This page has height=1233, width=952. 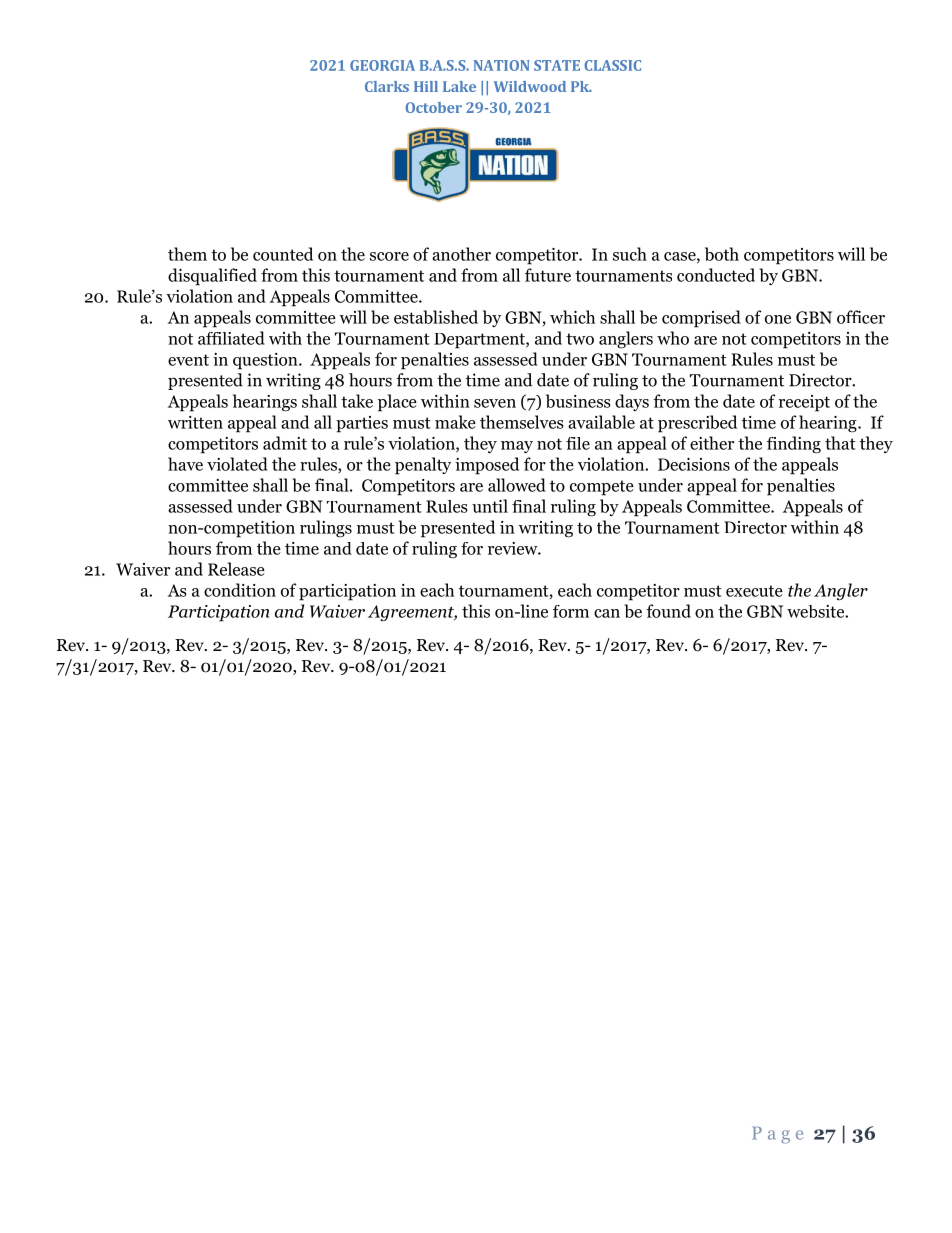 I want to click on future, so click(x=548, y=275).
